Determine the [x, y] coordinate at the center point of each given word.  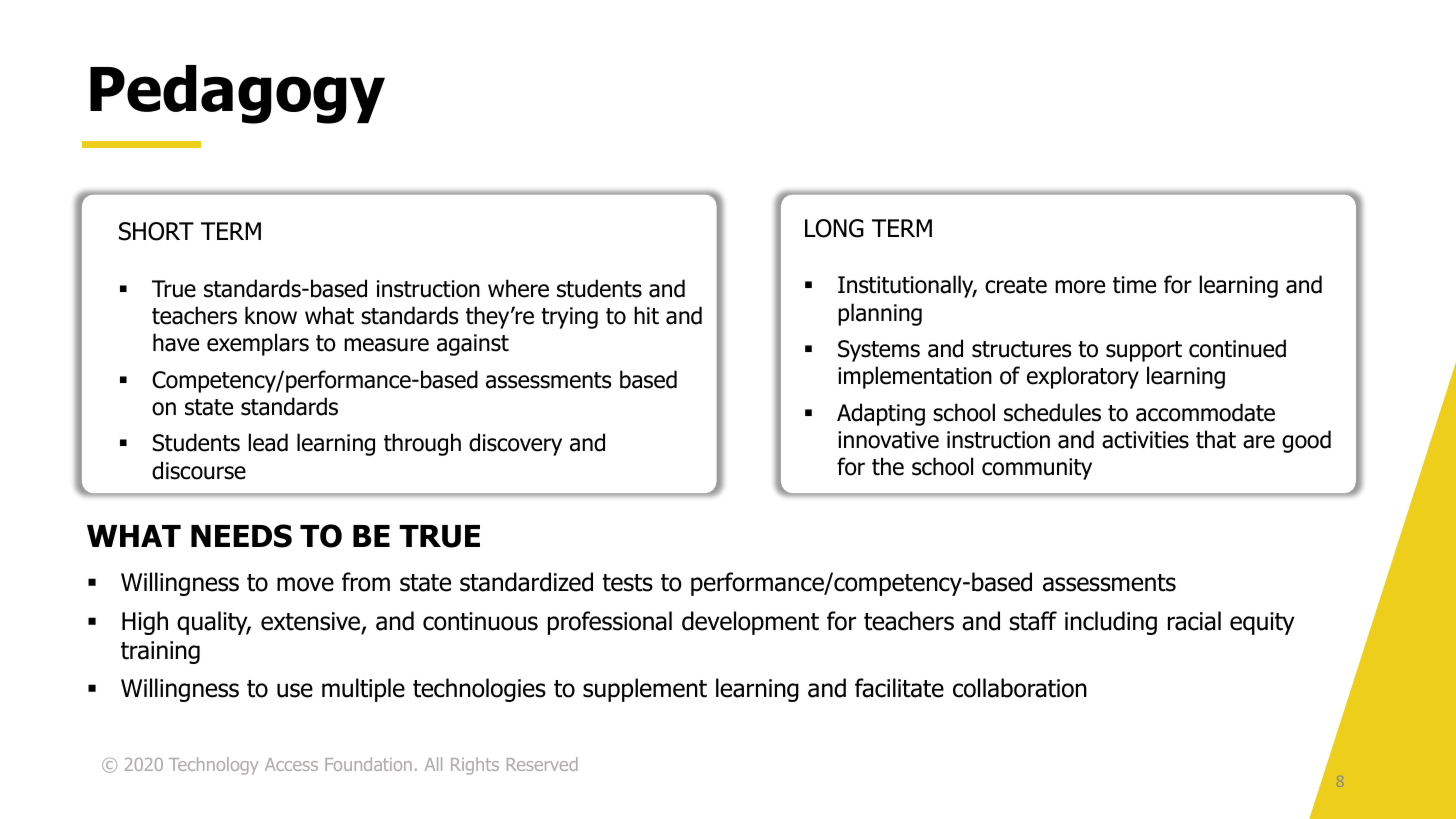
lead [268, 442]
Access [291, 764]
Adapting [881, 414]
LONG [834, 228]
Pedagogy [237, 94]
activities [1145, 440]
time [1134, 285]
